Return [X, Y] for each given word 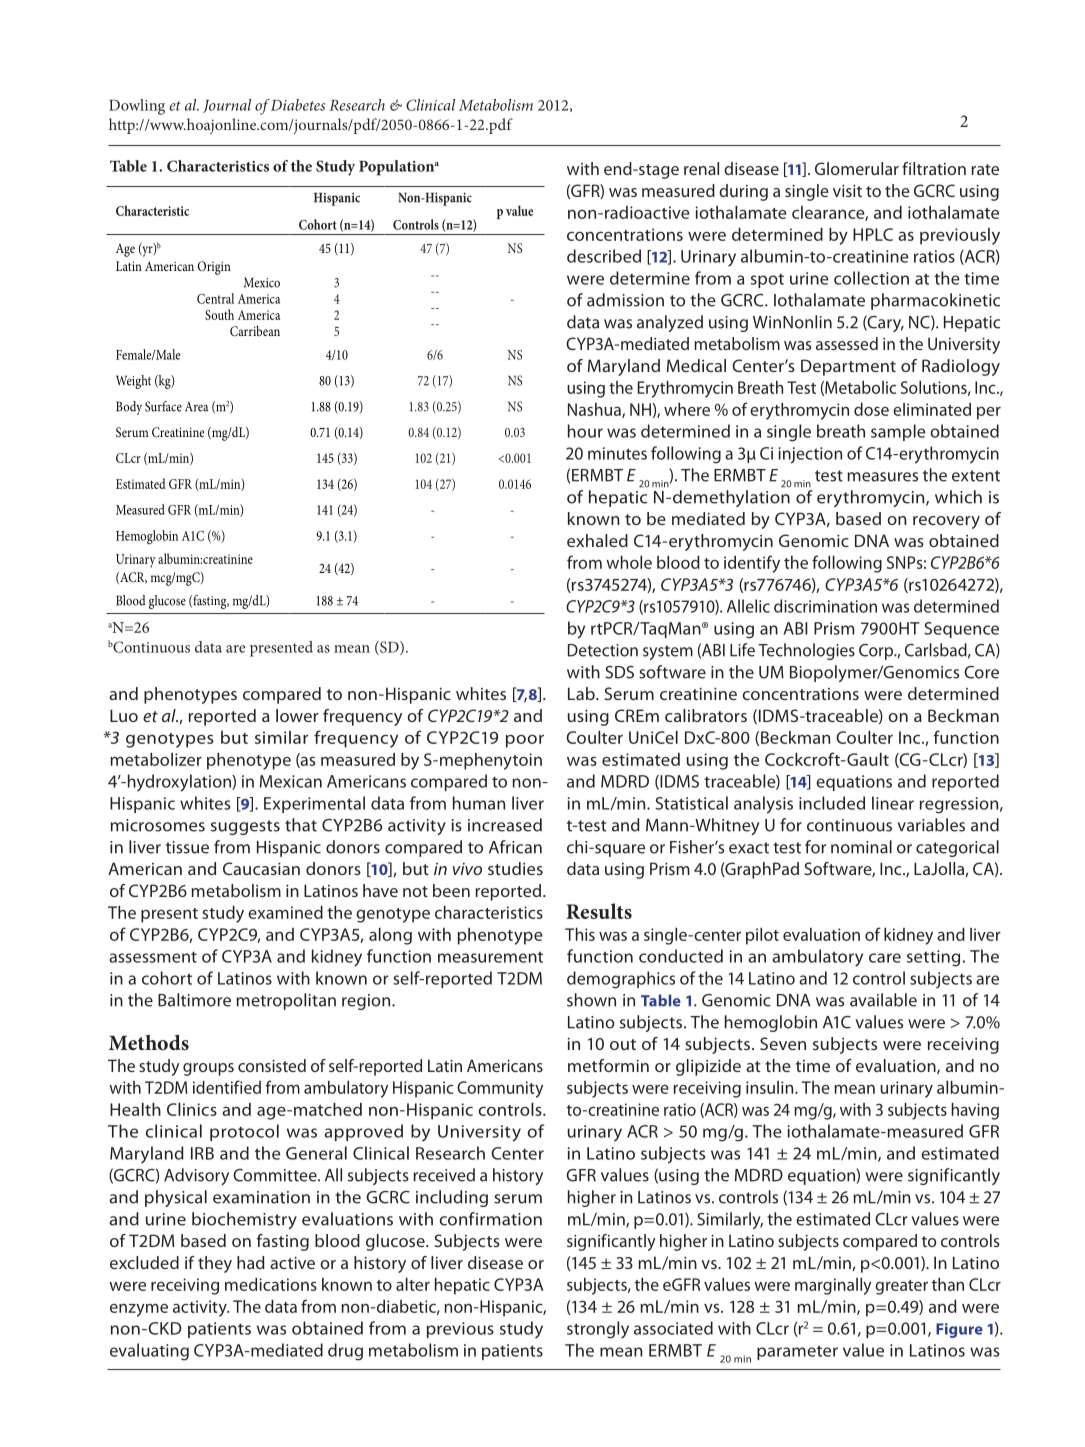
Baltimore [194, 1000]
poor [525, 741]
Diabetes [298, 105]
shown [591, 1000]
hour [585, 431]
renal [701, 168]
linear [893, 803]
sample [898, 432]
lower [297, 715]
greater [901, 1287]
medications [271, 1284]
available [883, 1000]
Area [196, 407]
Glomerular [857, 168]
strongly [598, 1330]
